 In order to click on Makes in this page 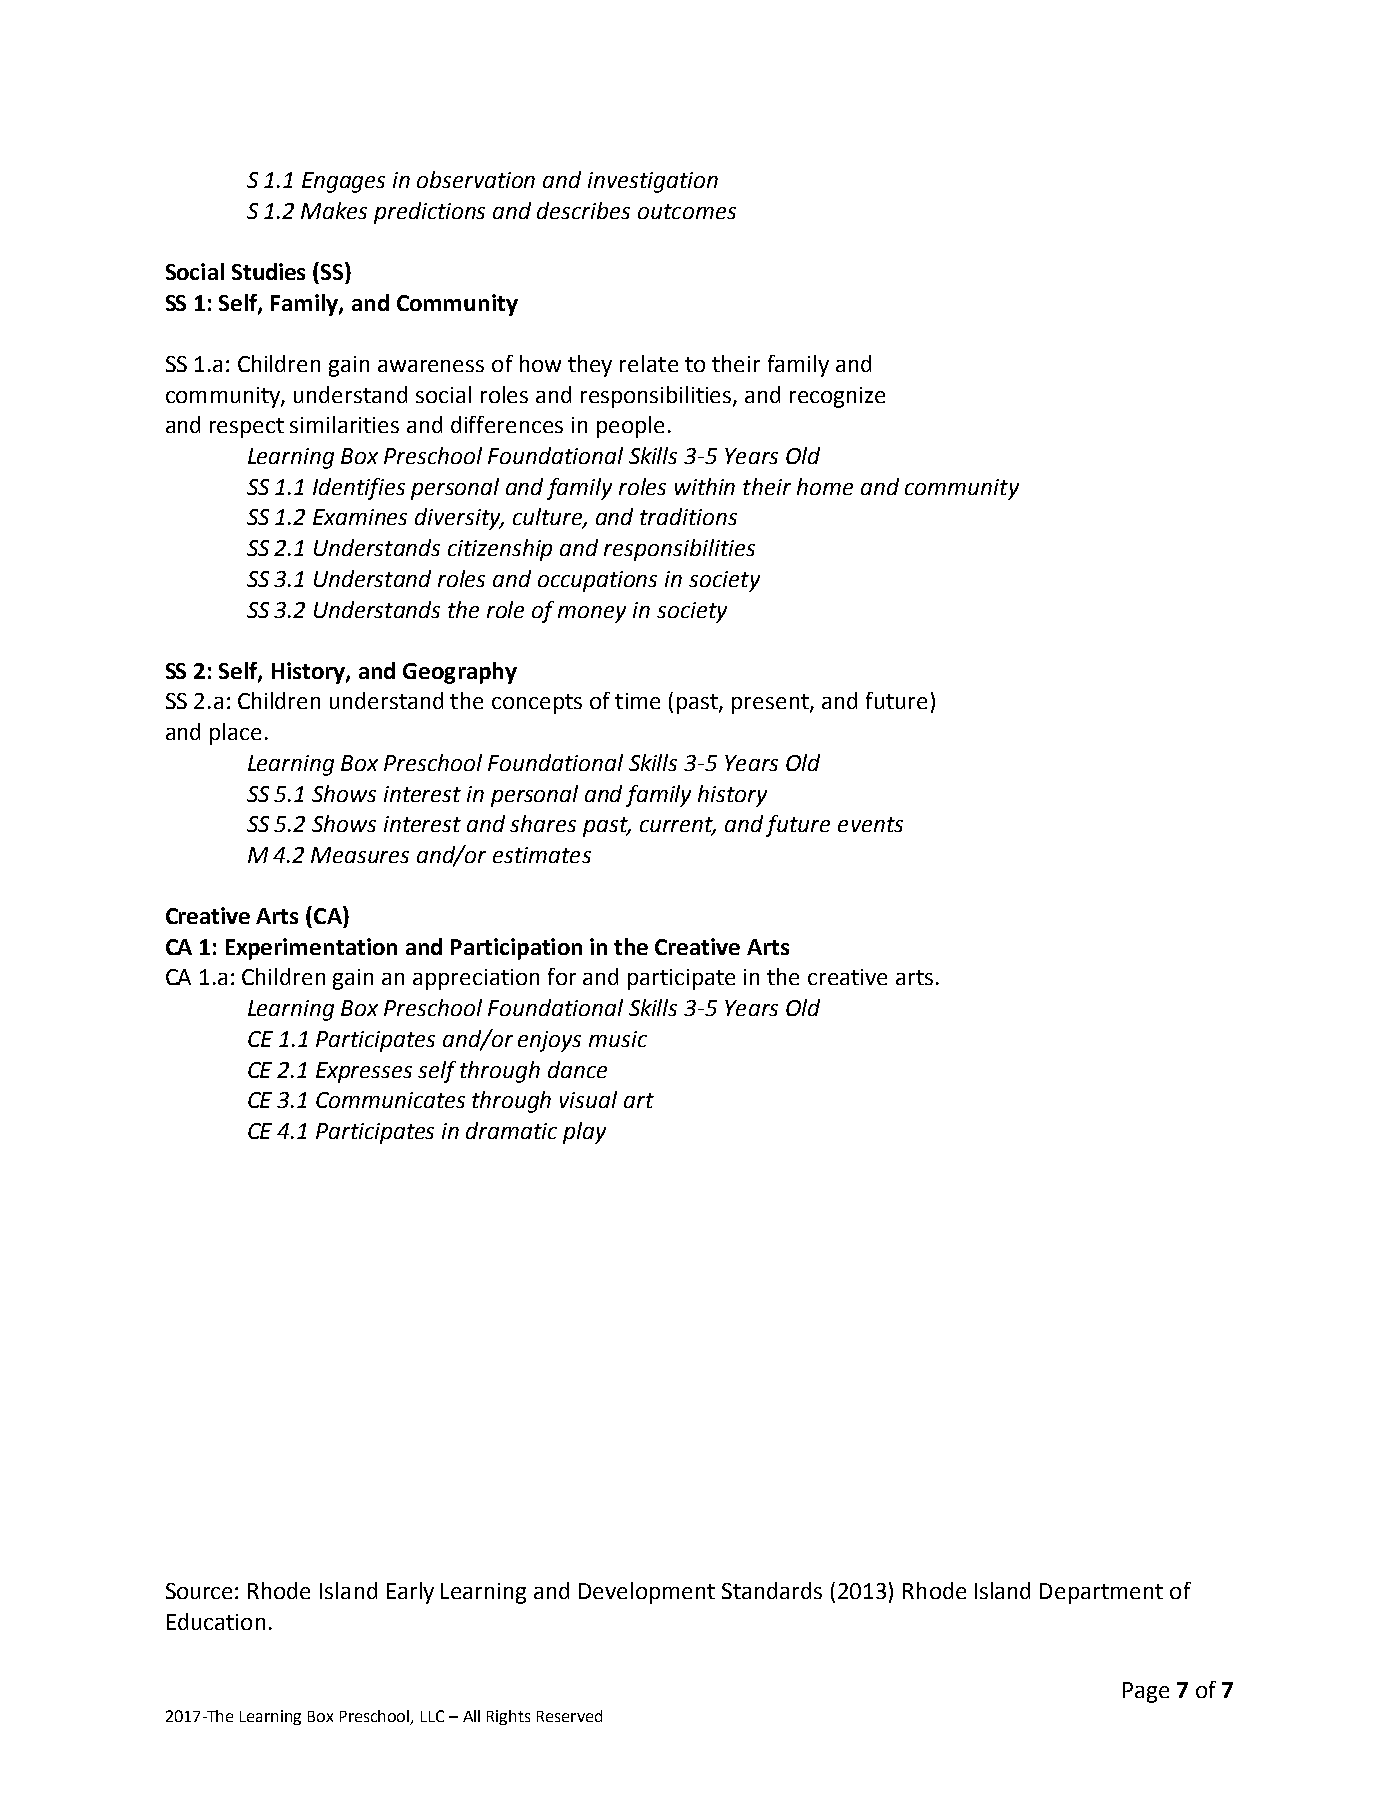, I will do `click(334, 210)`.
